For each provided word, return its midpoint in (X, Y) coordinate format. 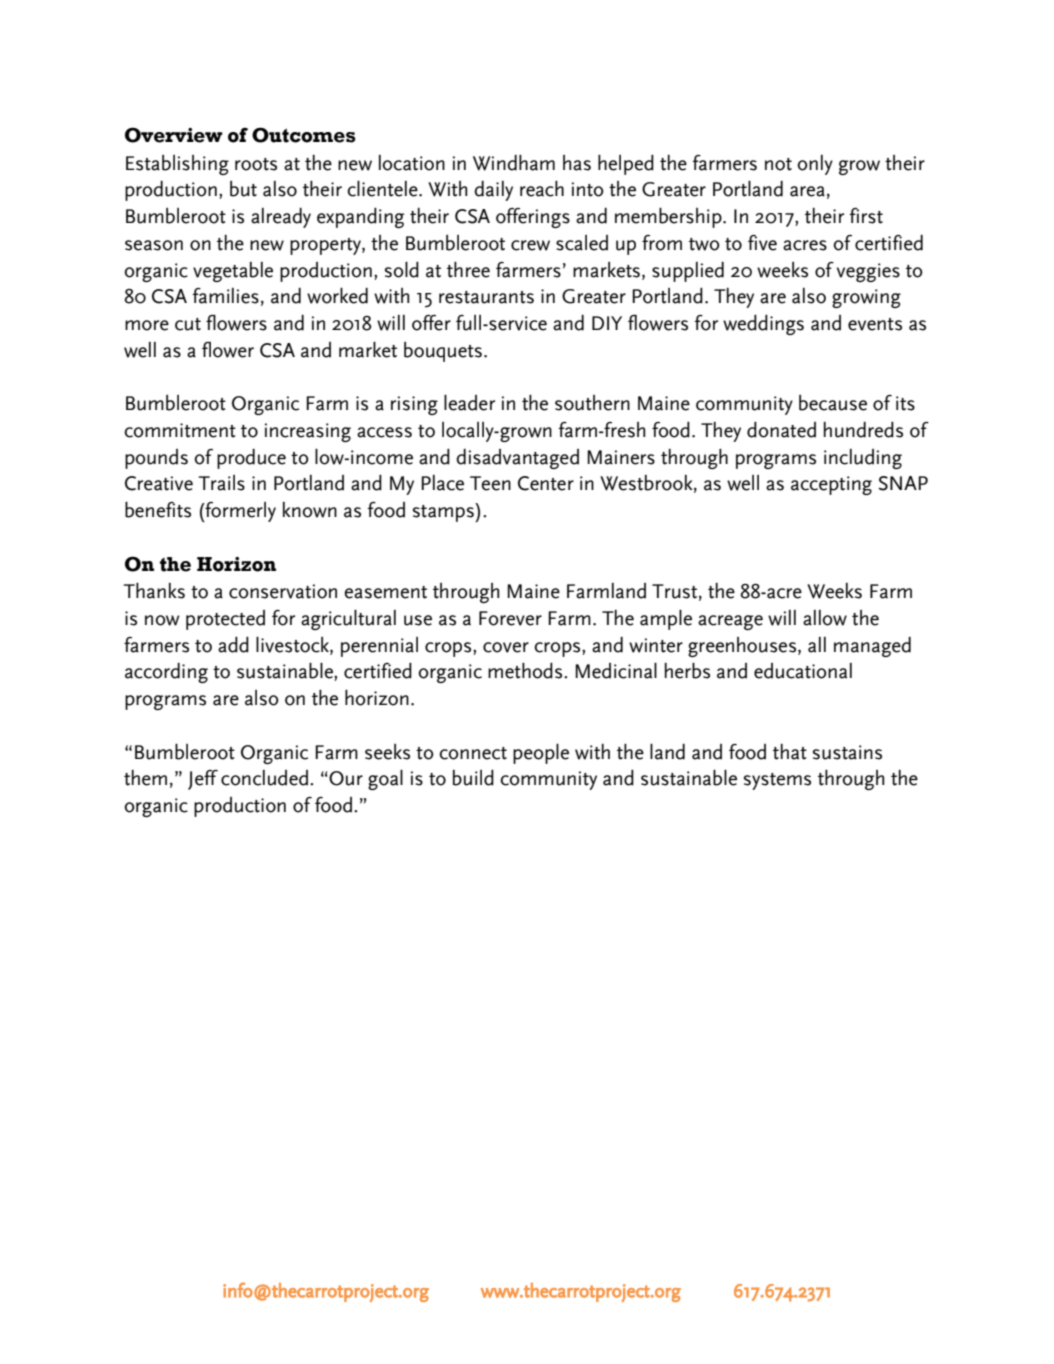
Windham (514, 163)
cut (188, 324)
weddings (763, 325)
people (541, 754)
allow (825, 618)
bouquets (443, 352)
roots (256, 164)
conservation (283, 591)
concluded (264, 778)
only (815, 165)
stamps (444, 512)
